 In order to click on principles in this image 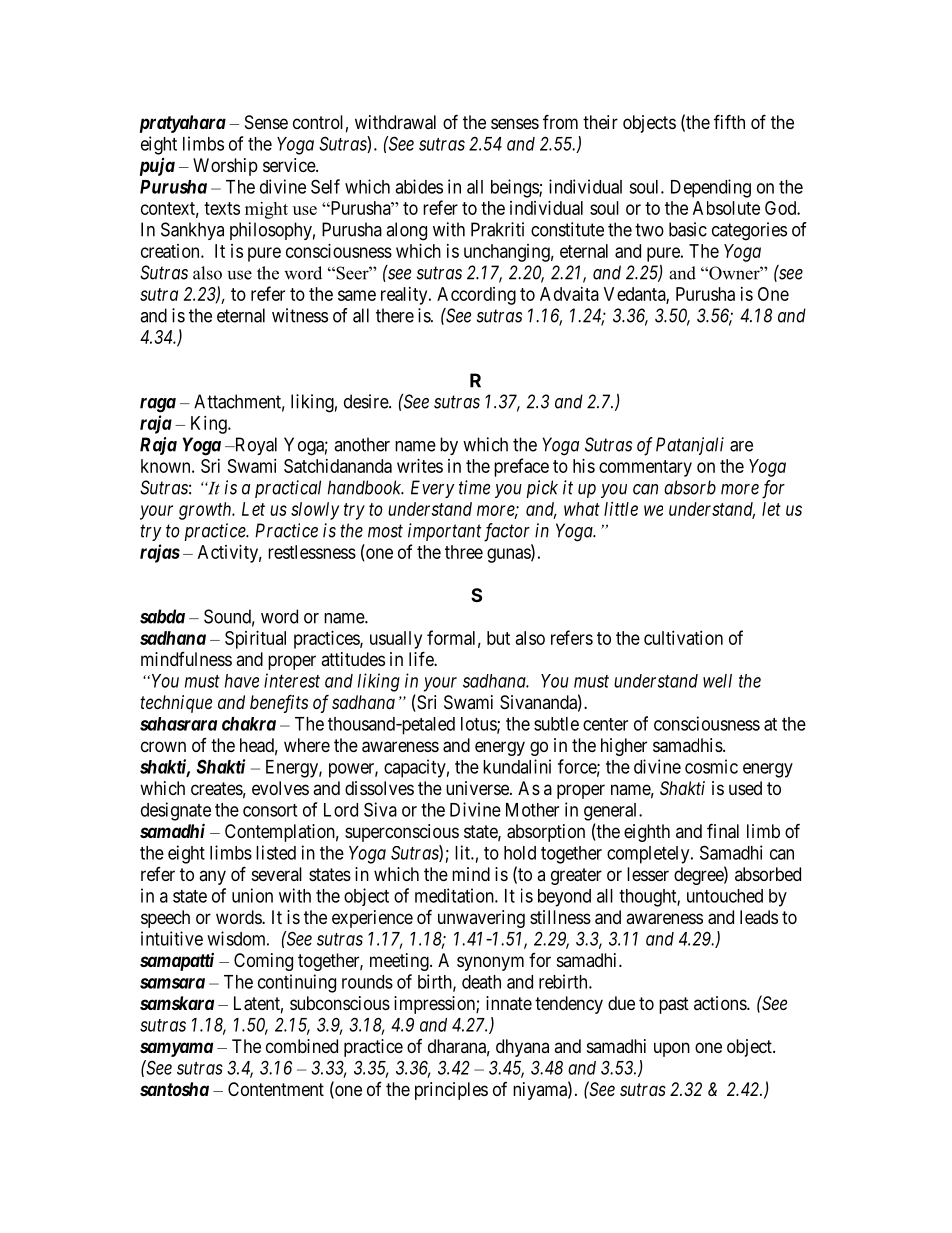, I will do `click(451, 1091)`.
